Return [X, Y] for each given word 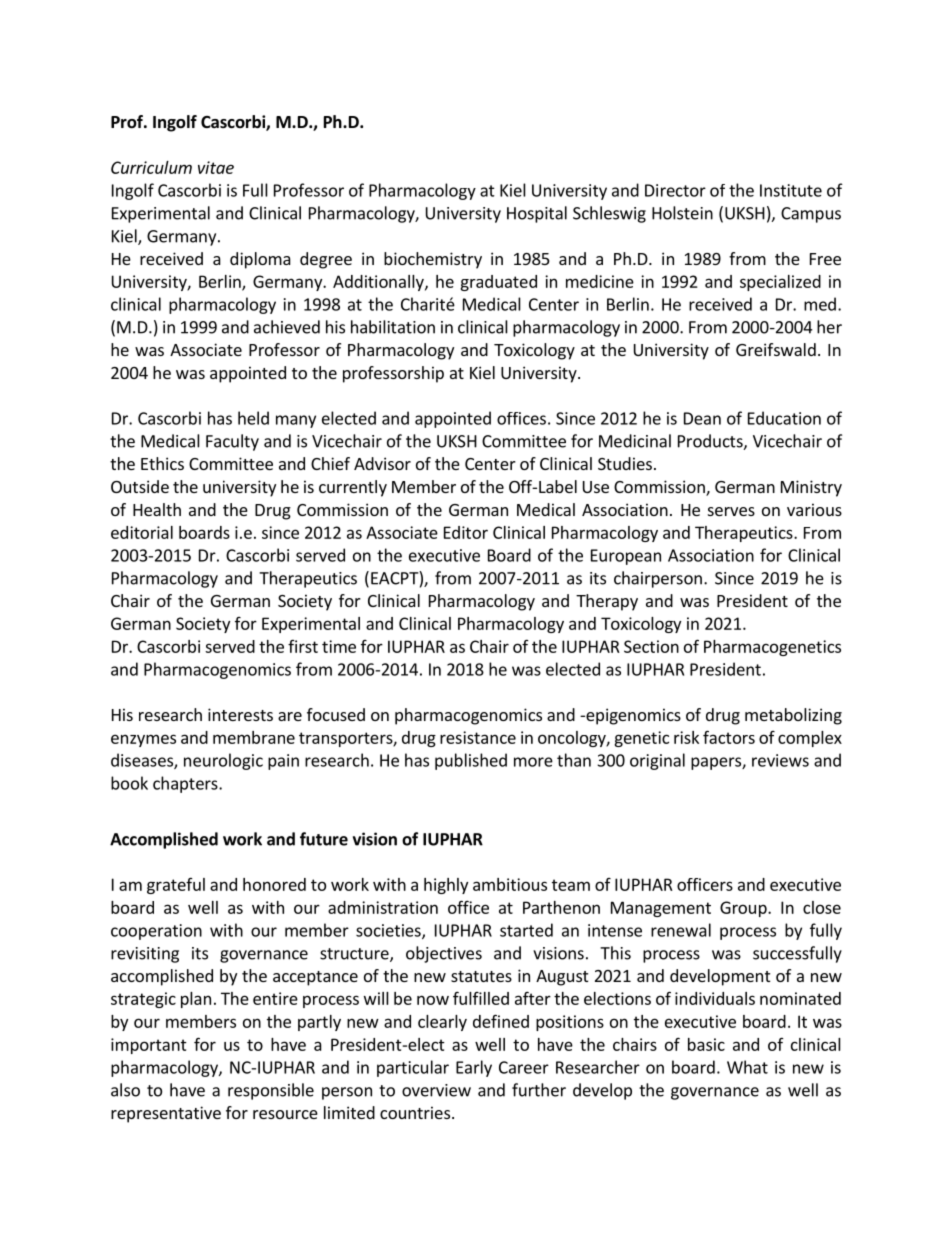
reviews [780, 760]
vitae [216, 167]
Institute [791, 190]
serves [731, 511]
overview [436, 1090]
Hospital [537, 214]
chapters [186, 784]
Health [157, 509]
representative [166, 1114]
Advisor [382, 463]
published [471, 761]
